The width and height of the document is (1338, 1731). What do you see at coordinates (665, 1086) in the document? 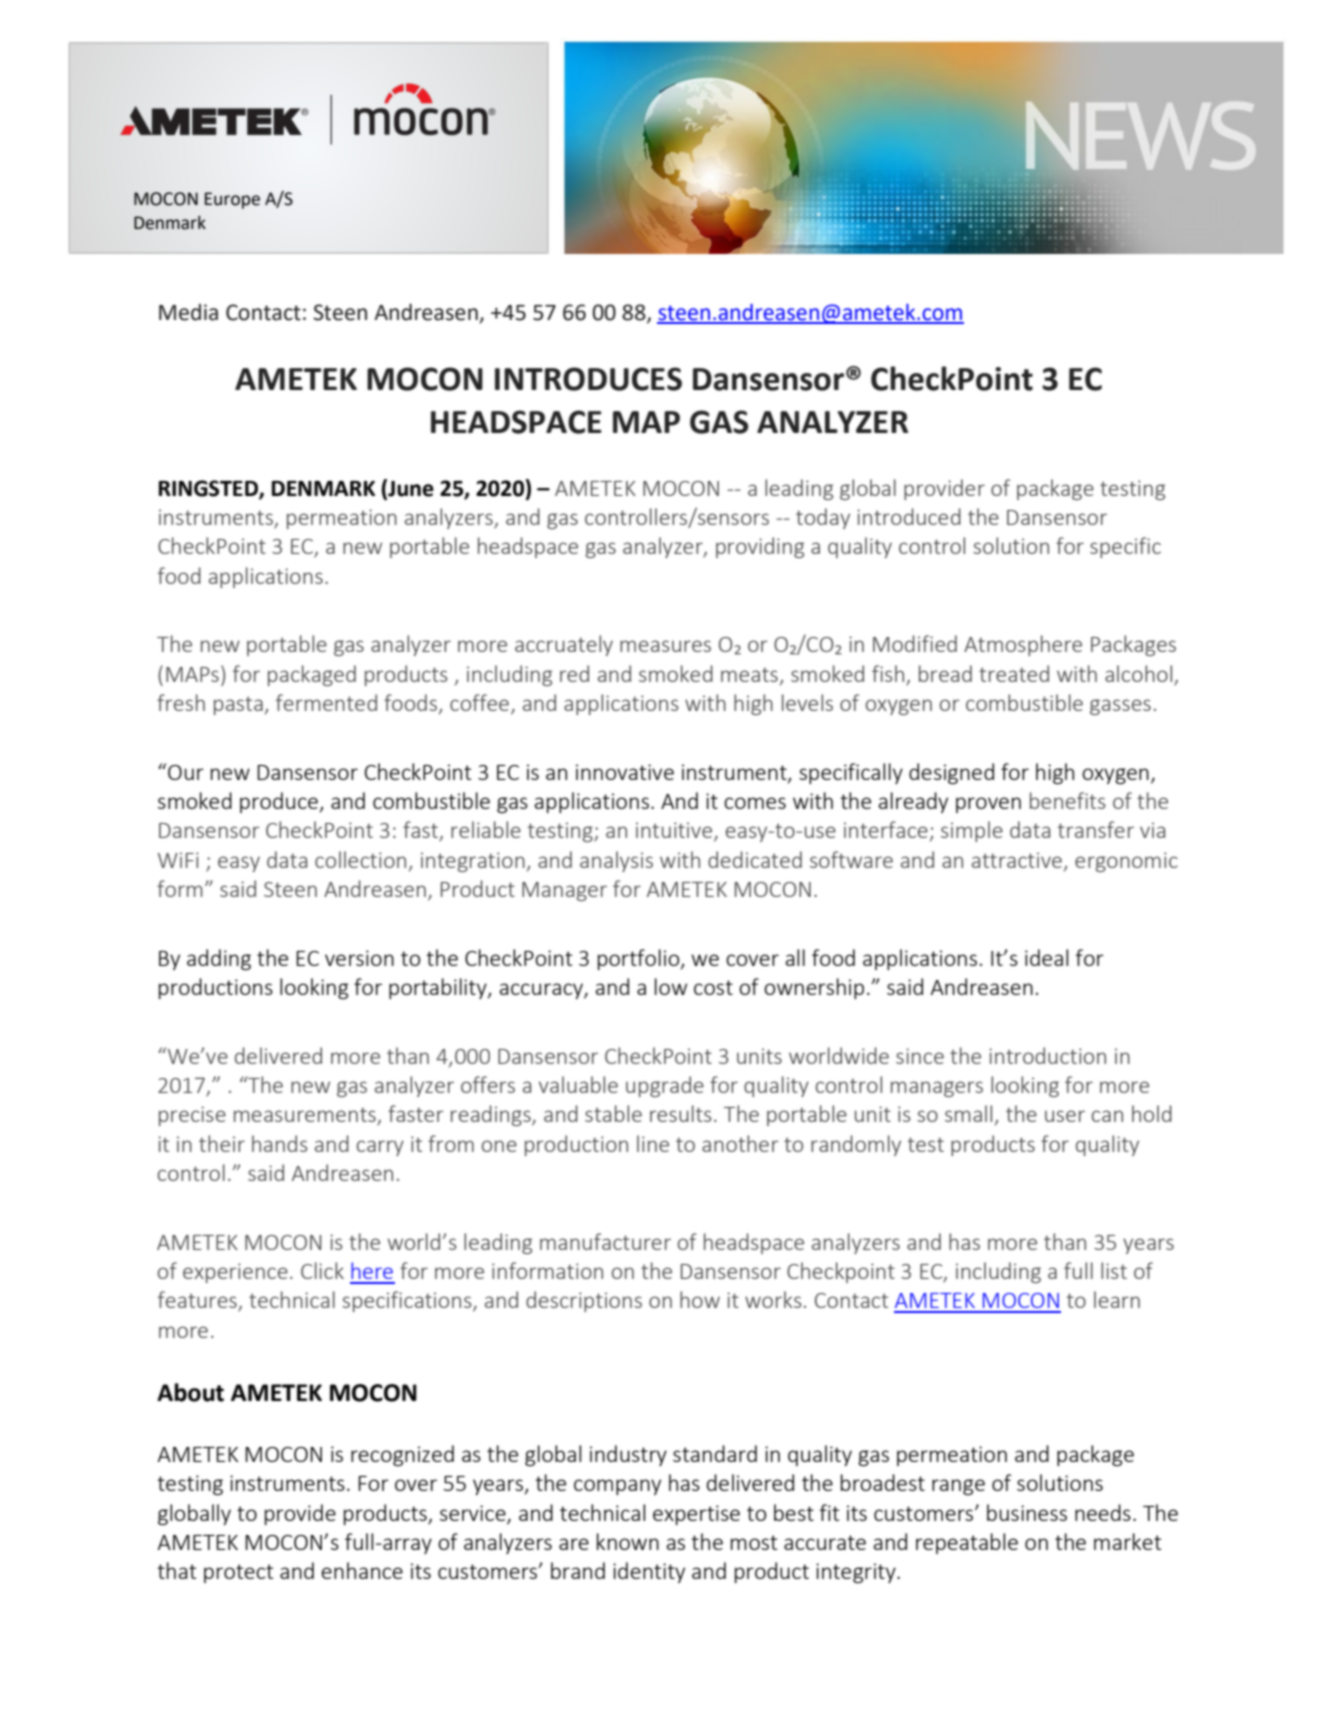
I see `upgrade` at bounding box center [665, 1086].
